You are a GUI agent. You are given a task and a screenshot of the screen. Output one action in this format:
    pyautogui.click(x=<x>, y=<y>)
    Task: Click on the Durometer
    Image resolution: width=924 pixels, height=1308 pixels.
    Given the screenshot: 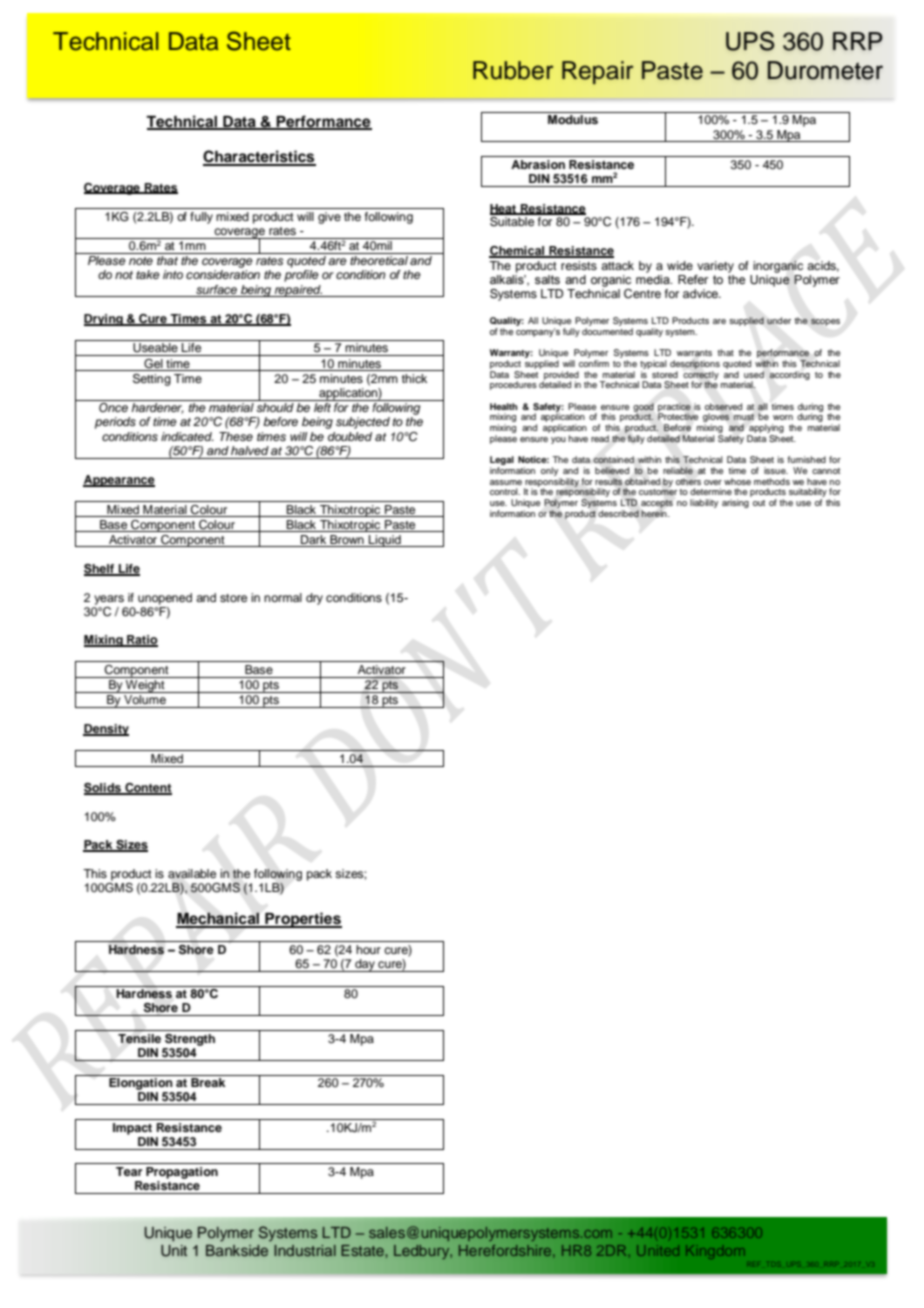 What is the action you would take?
    pyautogui.click(x=825, y=70)
